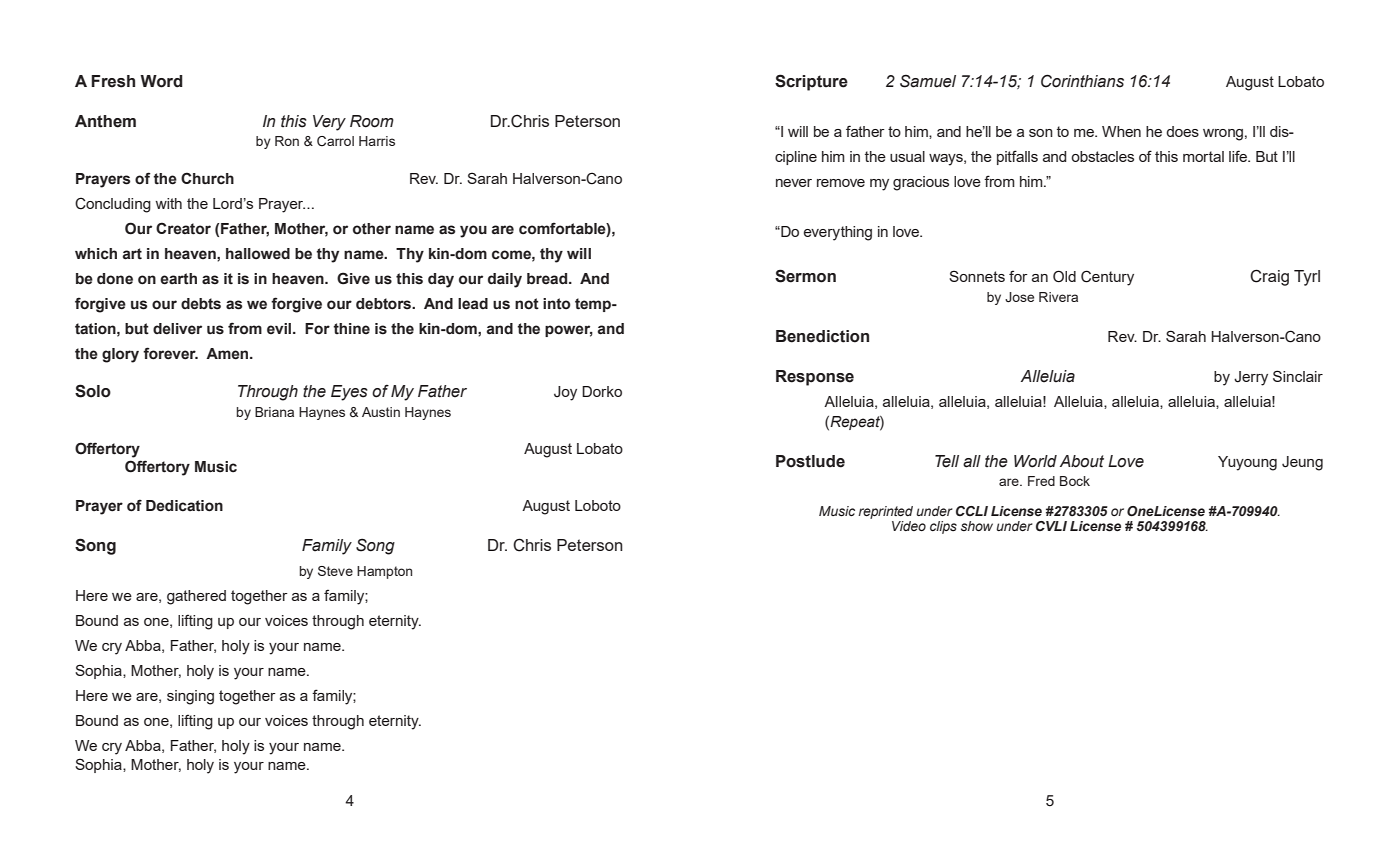 The width and height of the document is (1400, 850). What do you see at coordinates (274, 412) in the document?
I see `Briana` at bounding box center [274, 412].
